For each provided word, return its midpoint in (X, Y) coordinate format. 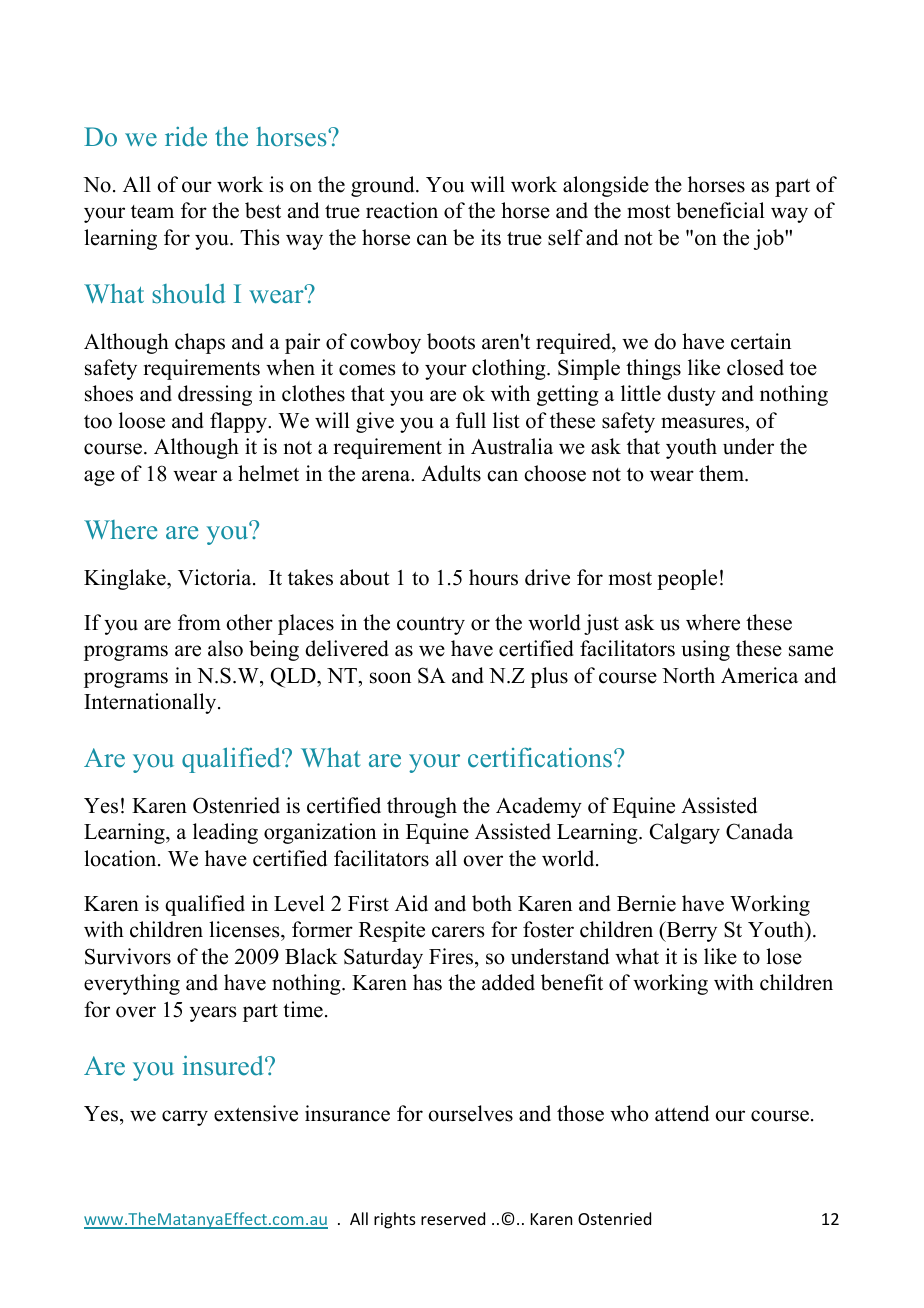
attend (682, 1113)
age (99, 478)
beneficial (720, 210)
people (687, 579)
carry (185, 1118)
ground (384, 186)
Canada (759, 831)
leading (225, 833)
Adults (451, 473)
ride (186, 137)
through (422, 807)
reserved (453, 1218)
